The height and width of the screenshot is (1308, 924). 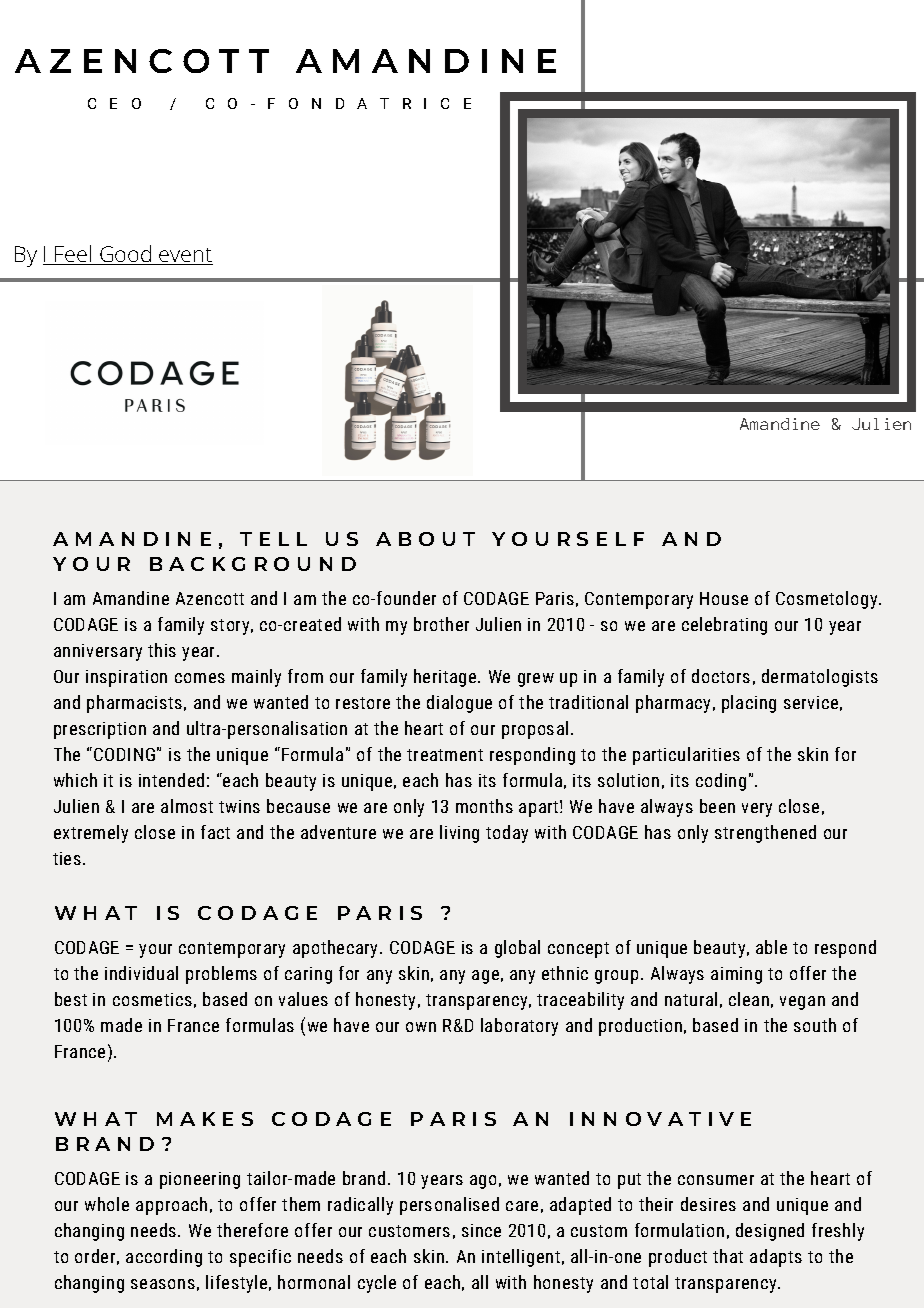 What do you see at coordinates (126, 678) in the screenshot?
I see `inspiration` at bounding box center [126, 678].
